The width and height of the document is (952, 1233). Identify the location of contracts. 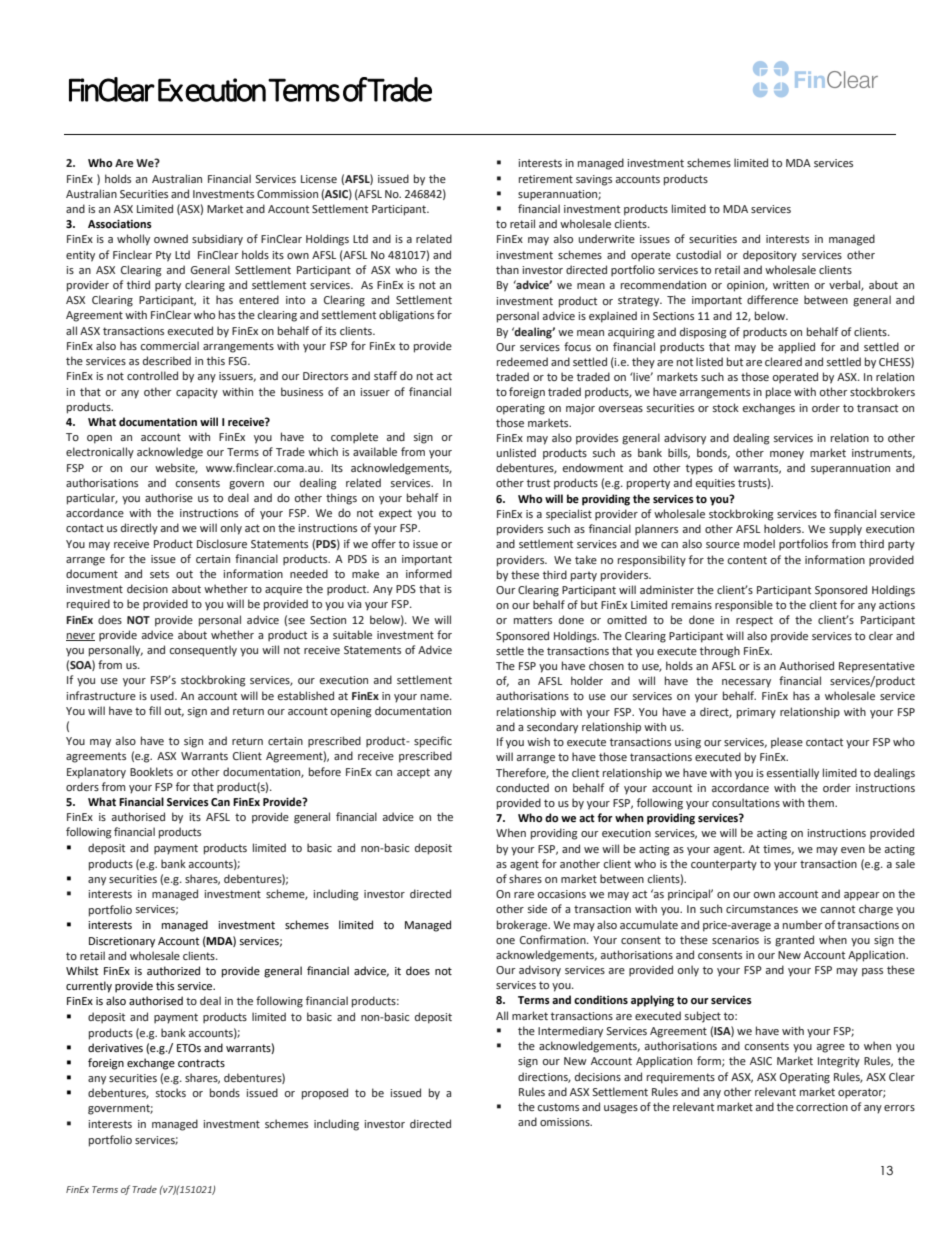
(201, 1063).
